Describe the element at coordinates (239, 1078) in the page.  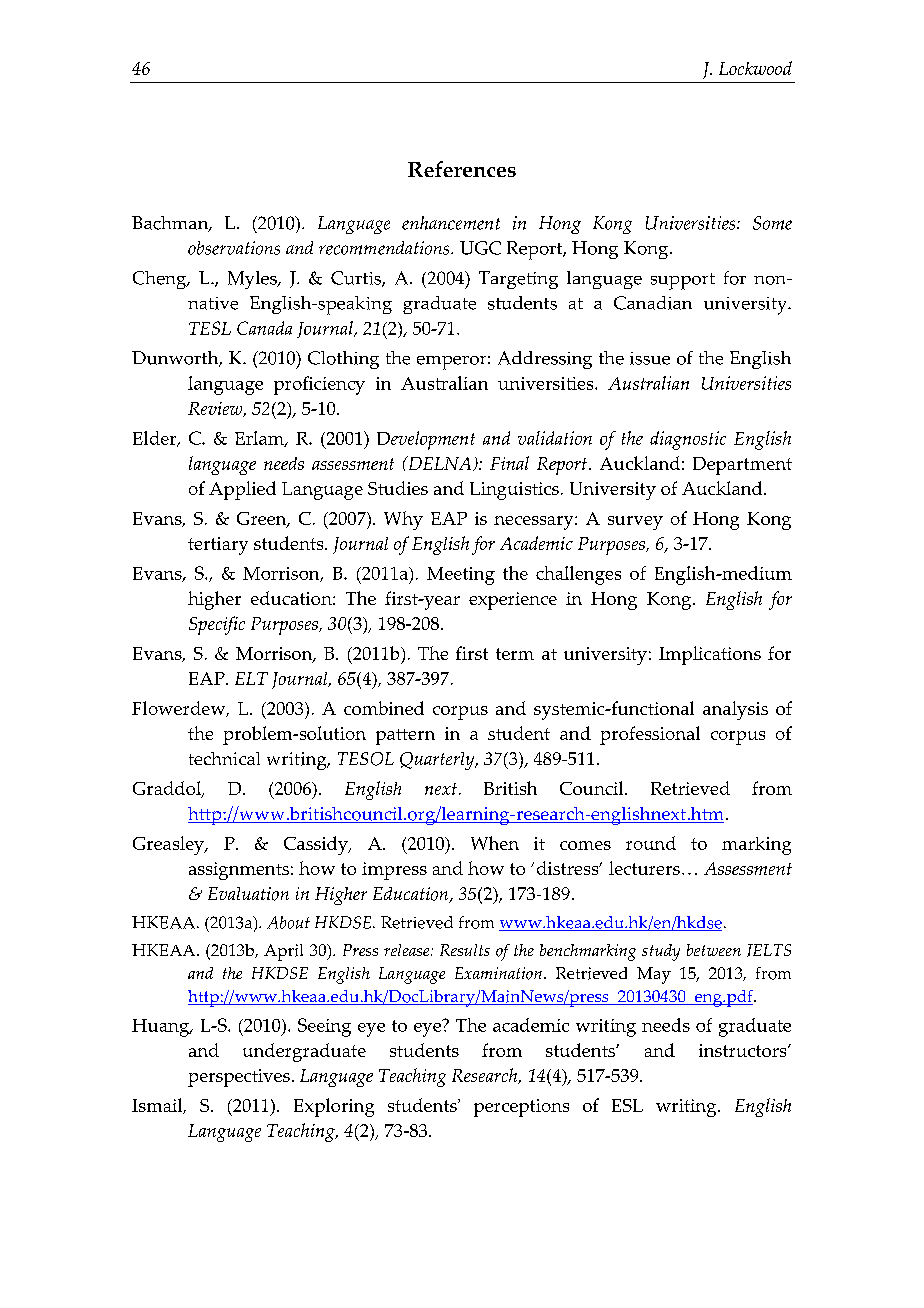
I see `perspectives` at that location.
